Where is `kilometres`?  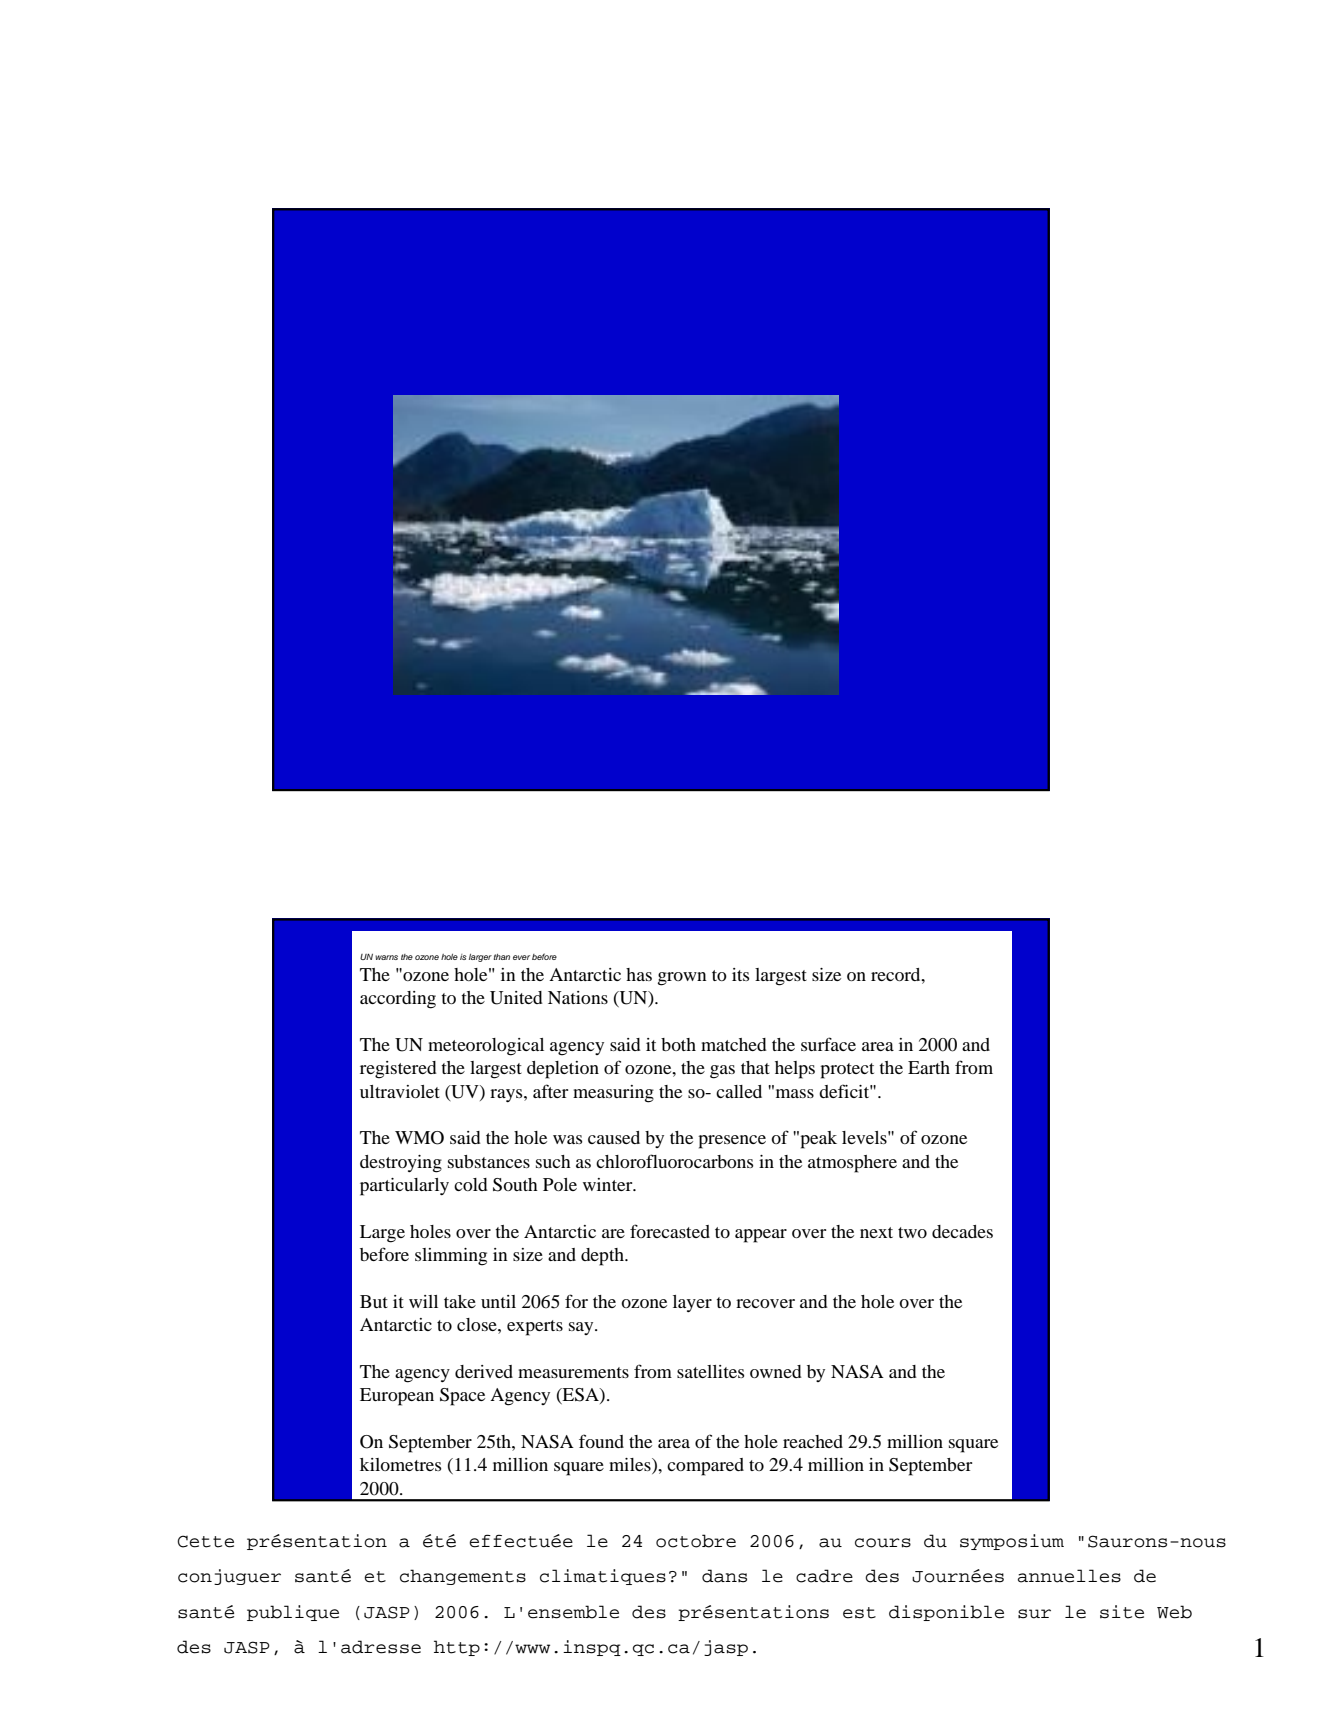 kilometres is located at coordinates (400, 1464).
